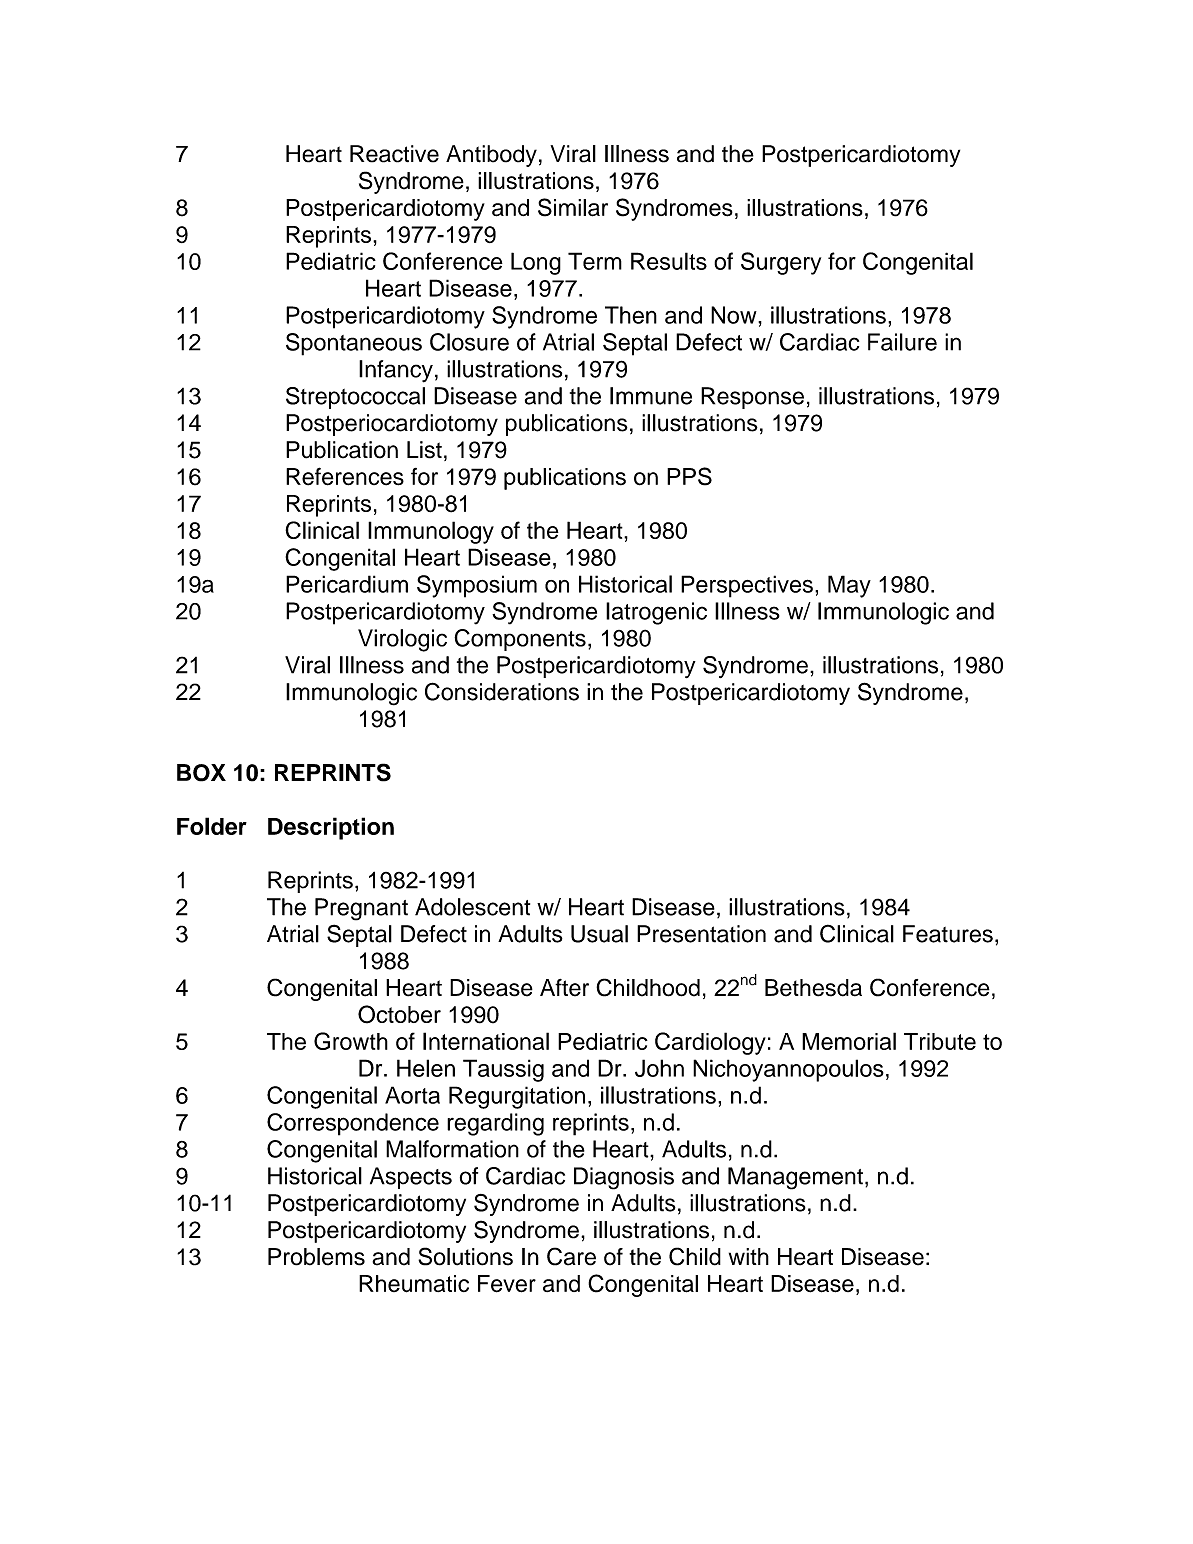 The width and height of the page is (1193, 1544). Describe the element at coordinates (752, 398) in the page. I see `Response` at that location.
